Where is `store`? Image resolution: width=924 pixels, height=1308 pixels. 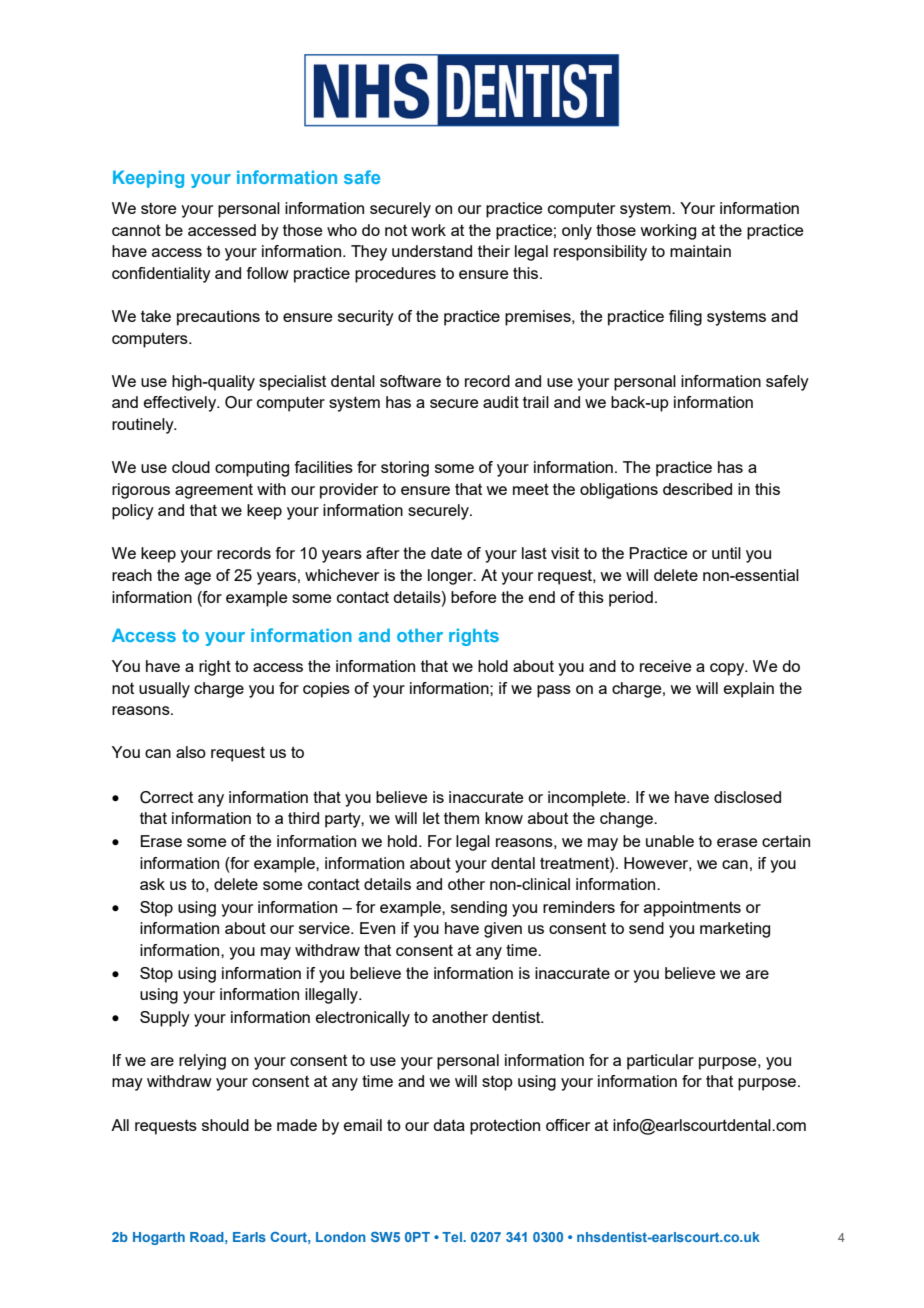 store is located at coordinates (158, 208).
